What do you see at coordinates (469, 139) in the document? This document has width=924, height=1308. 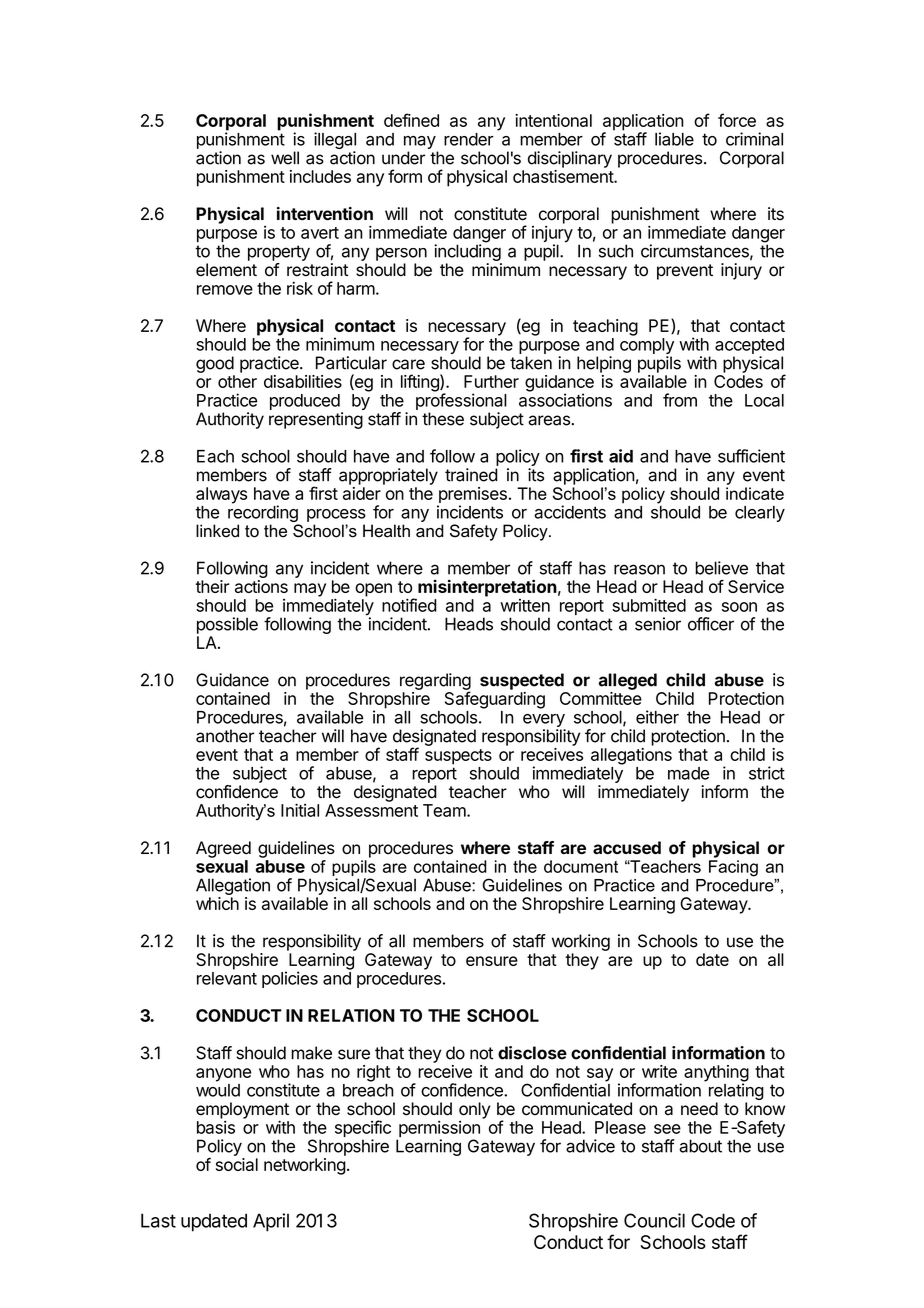 I see `render` at bounding box center [469, 139].
